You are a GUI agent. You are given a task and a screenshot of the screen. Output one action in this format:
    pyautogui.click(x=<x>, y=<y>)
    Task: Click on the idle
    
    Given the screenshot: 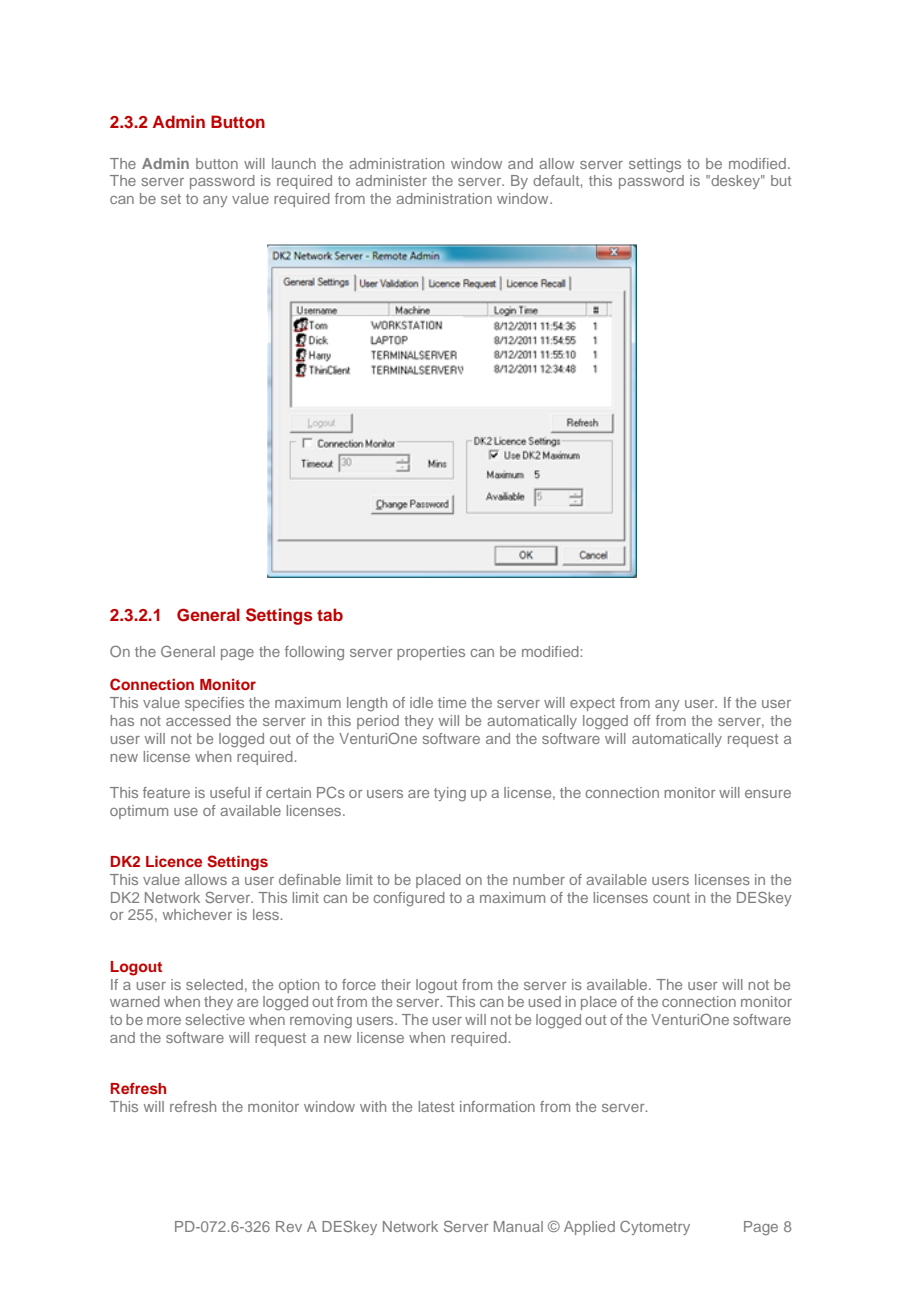 What is the action you would take?
    pyautogui.click(x=421, y=702)
